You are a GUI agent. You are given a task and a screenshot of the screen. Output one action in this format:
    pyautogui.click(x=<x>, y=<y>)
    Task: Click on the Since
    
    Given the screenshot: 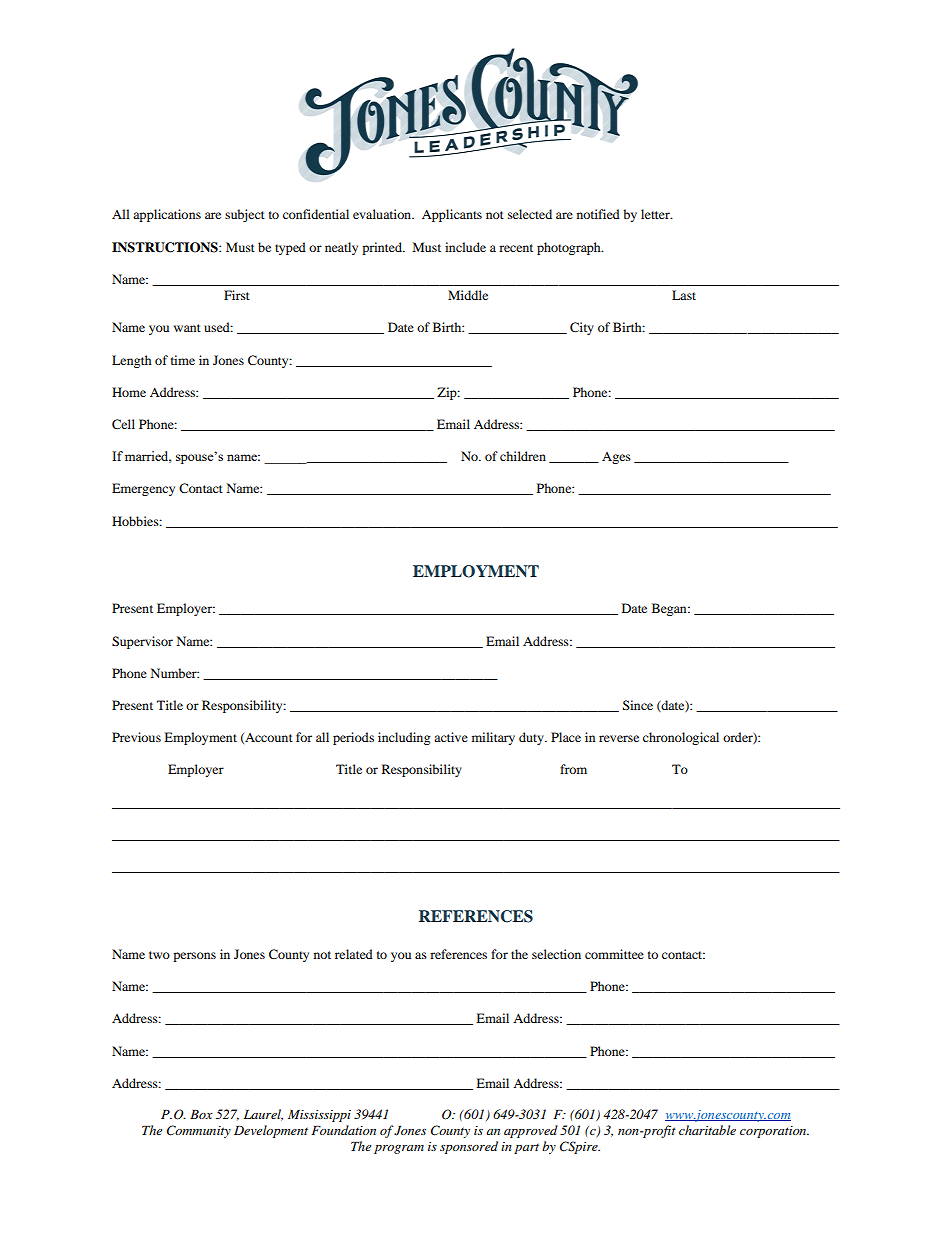 What is the action you would take?
    pyautogui.click(x=638, y=705)
